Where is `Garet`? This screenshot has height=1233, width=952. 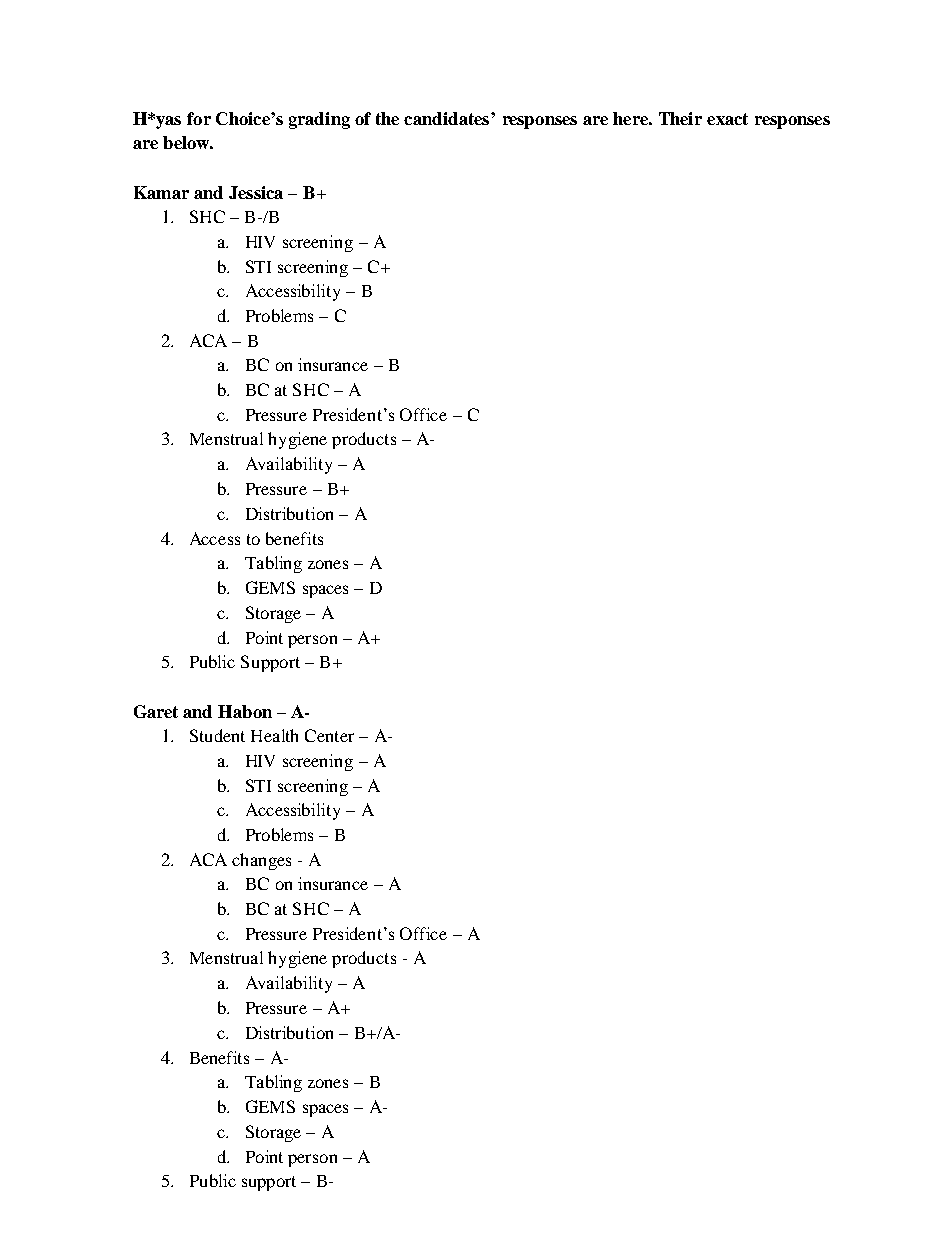 Garet is located at coordinates (156, 711).
